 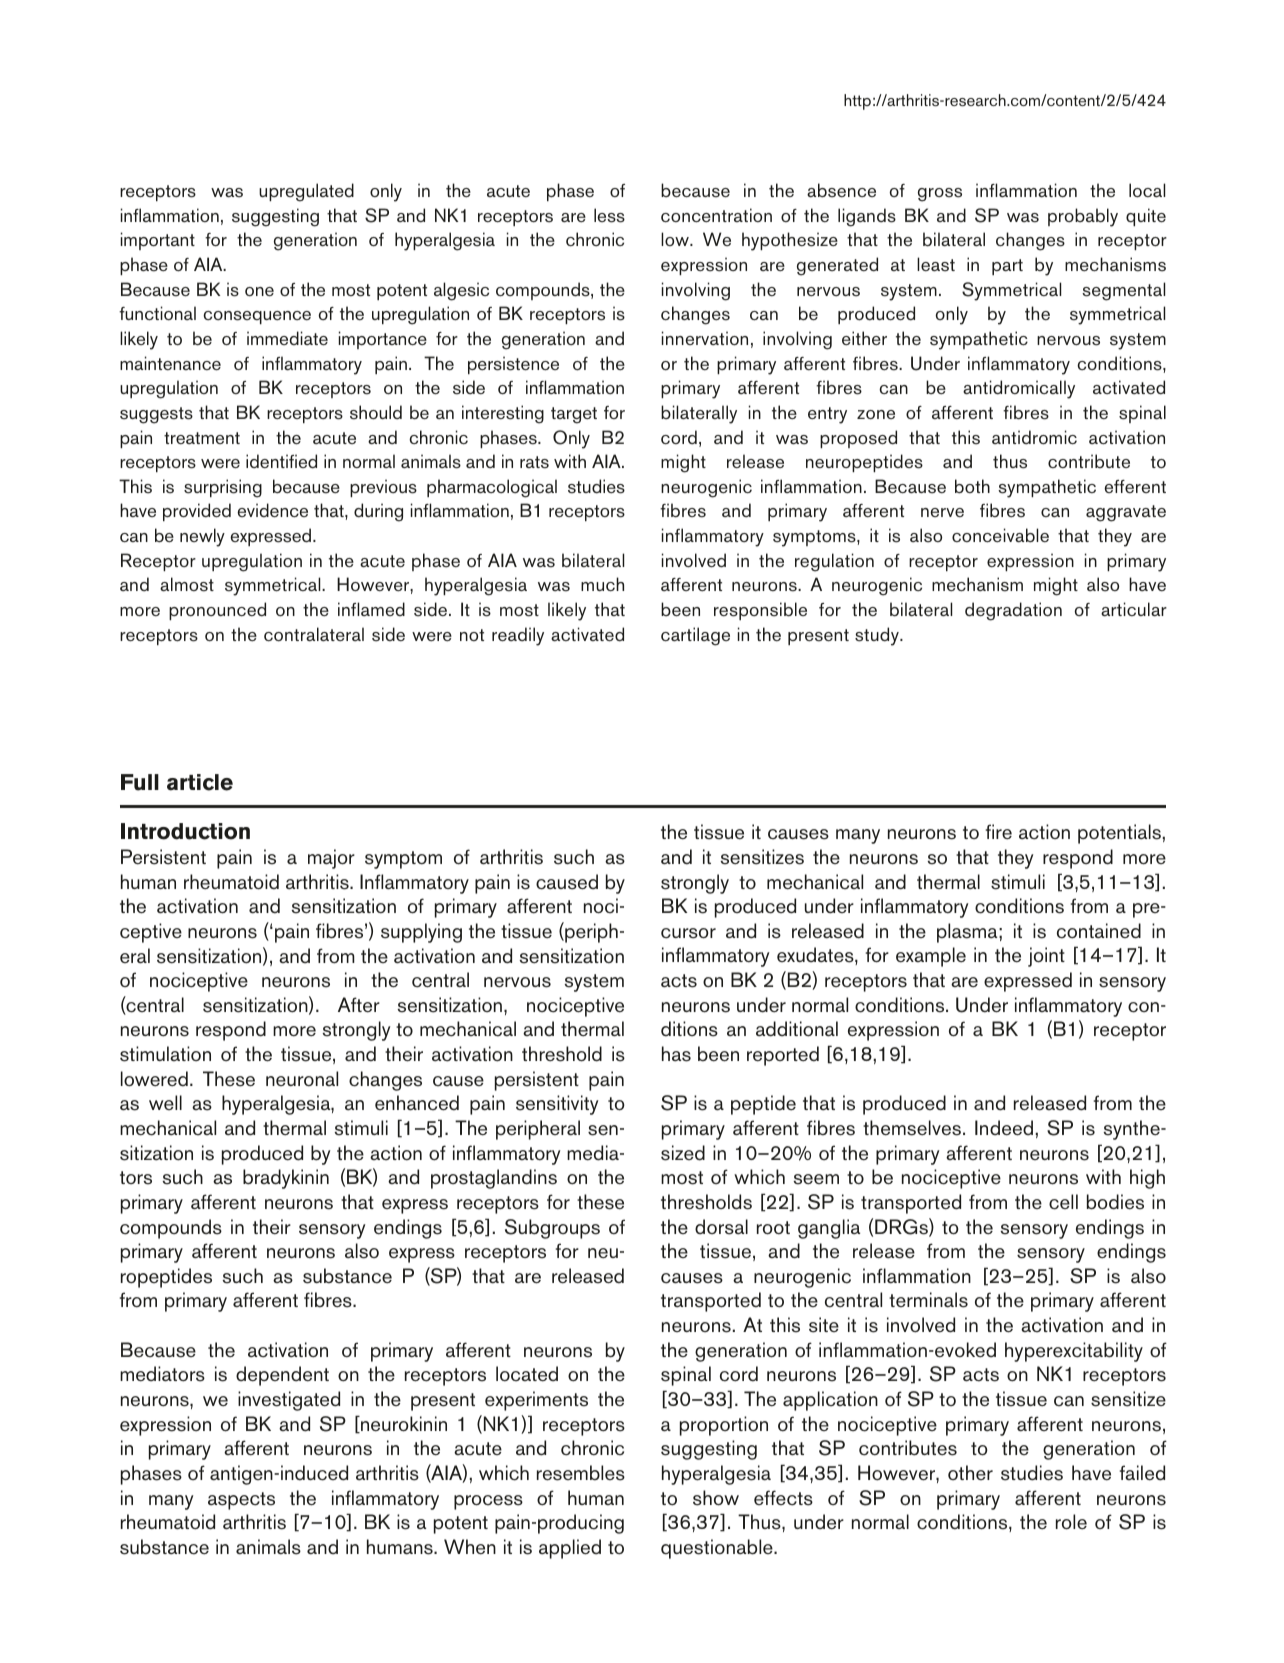 What do you see at coordinates (1071, 1522) in the image?
I see `role` at bounding box center [1071, 1522].
